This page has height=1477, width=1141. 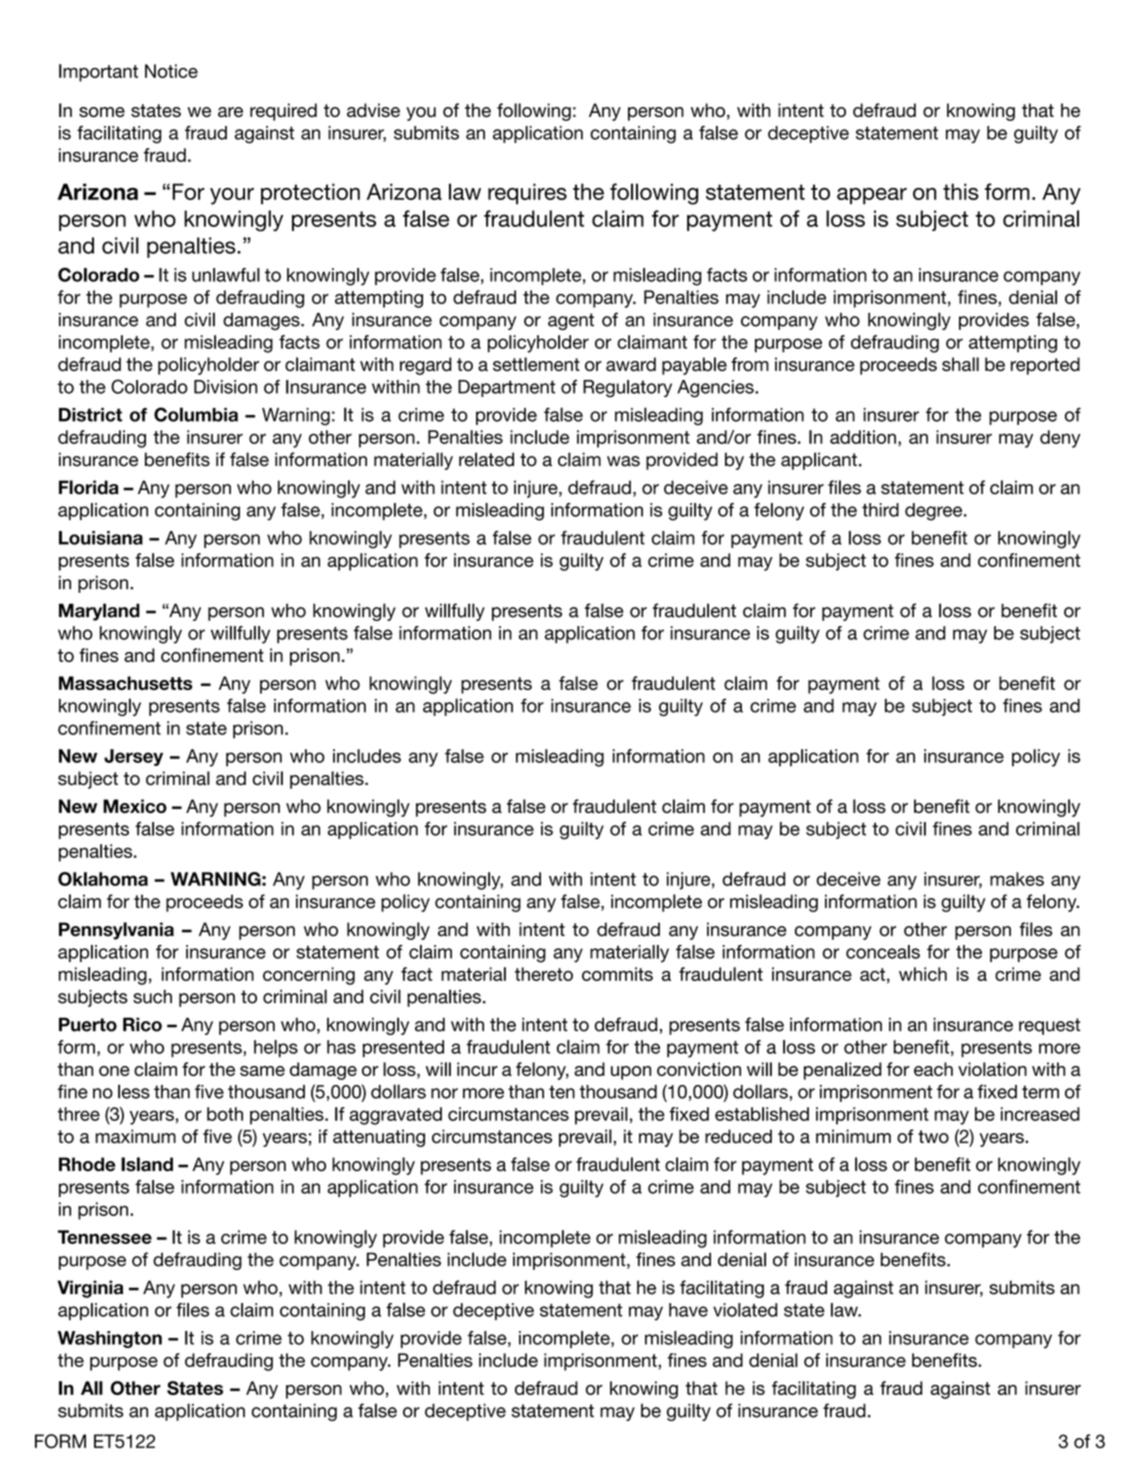 I want to click on requires, so click(x=527, y=193).
